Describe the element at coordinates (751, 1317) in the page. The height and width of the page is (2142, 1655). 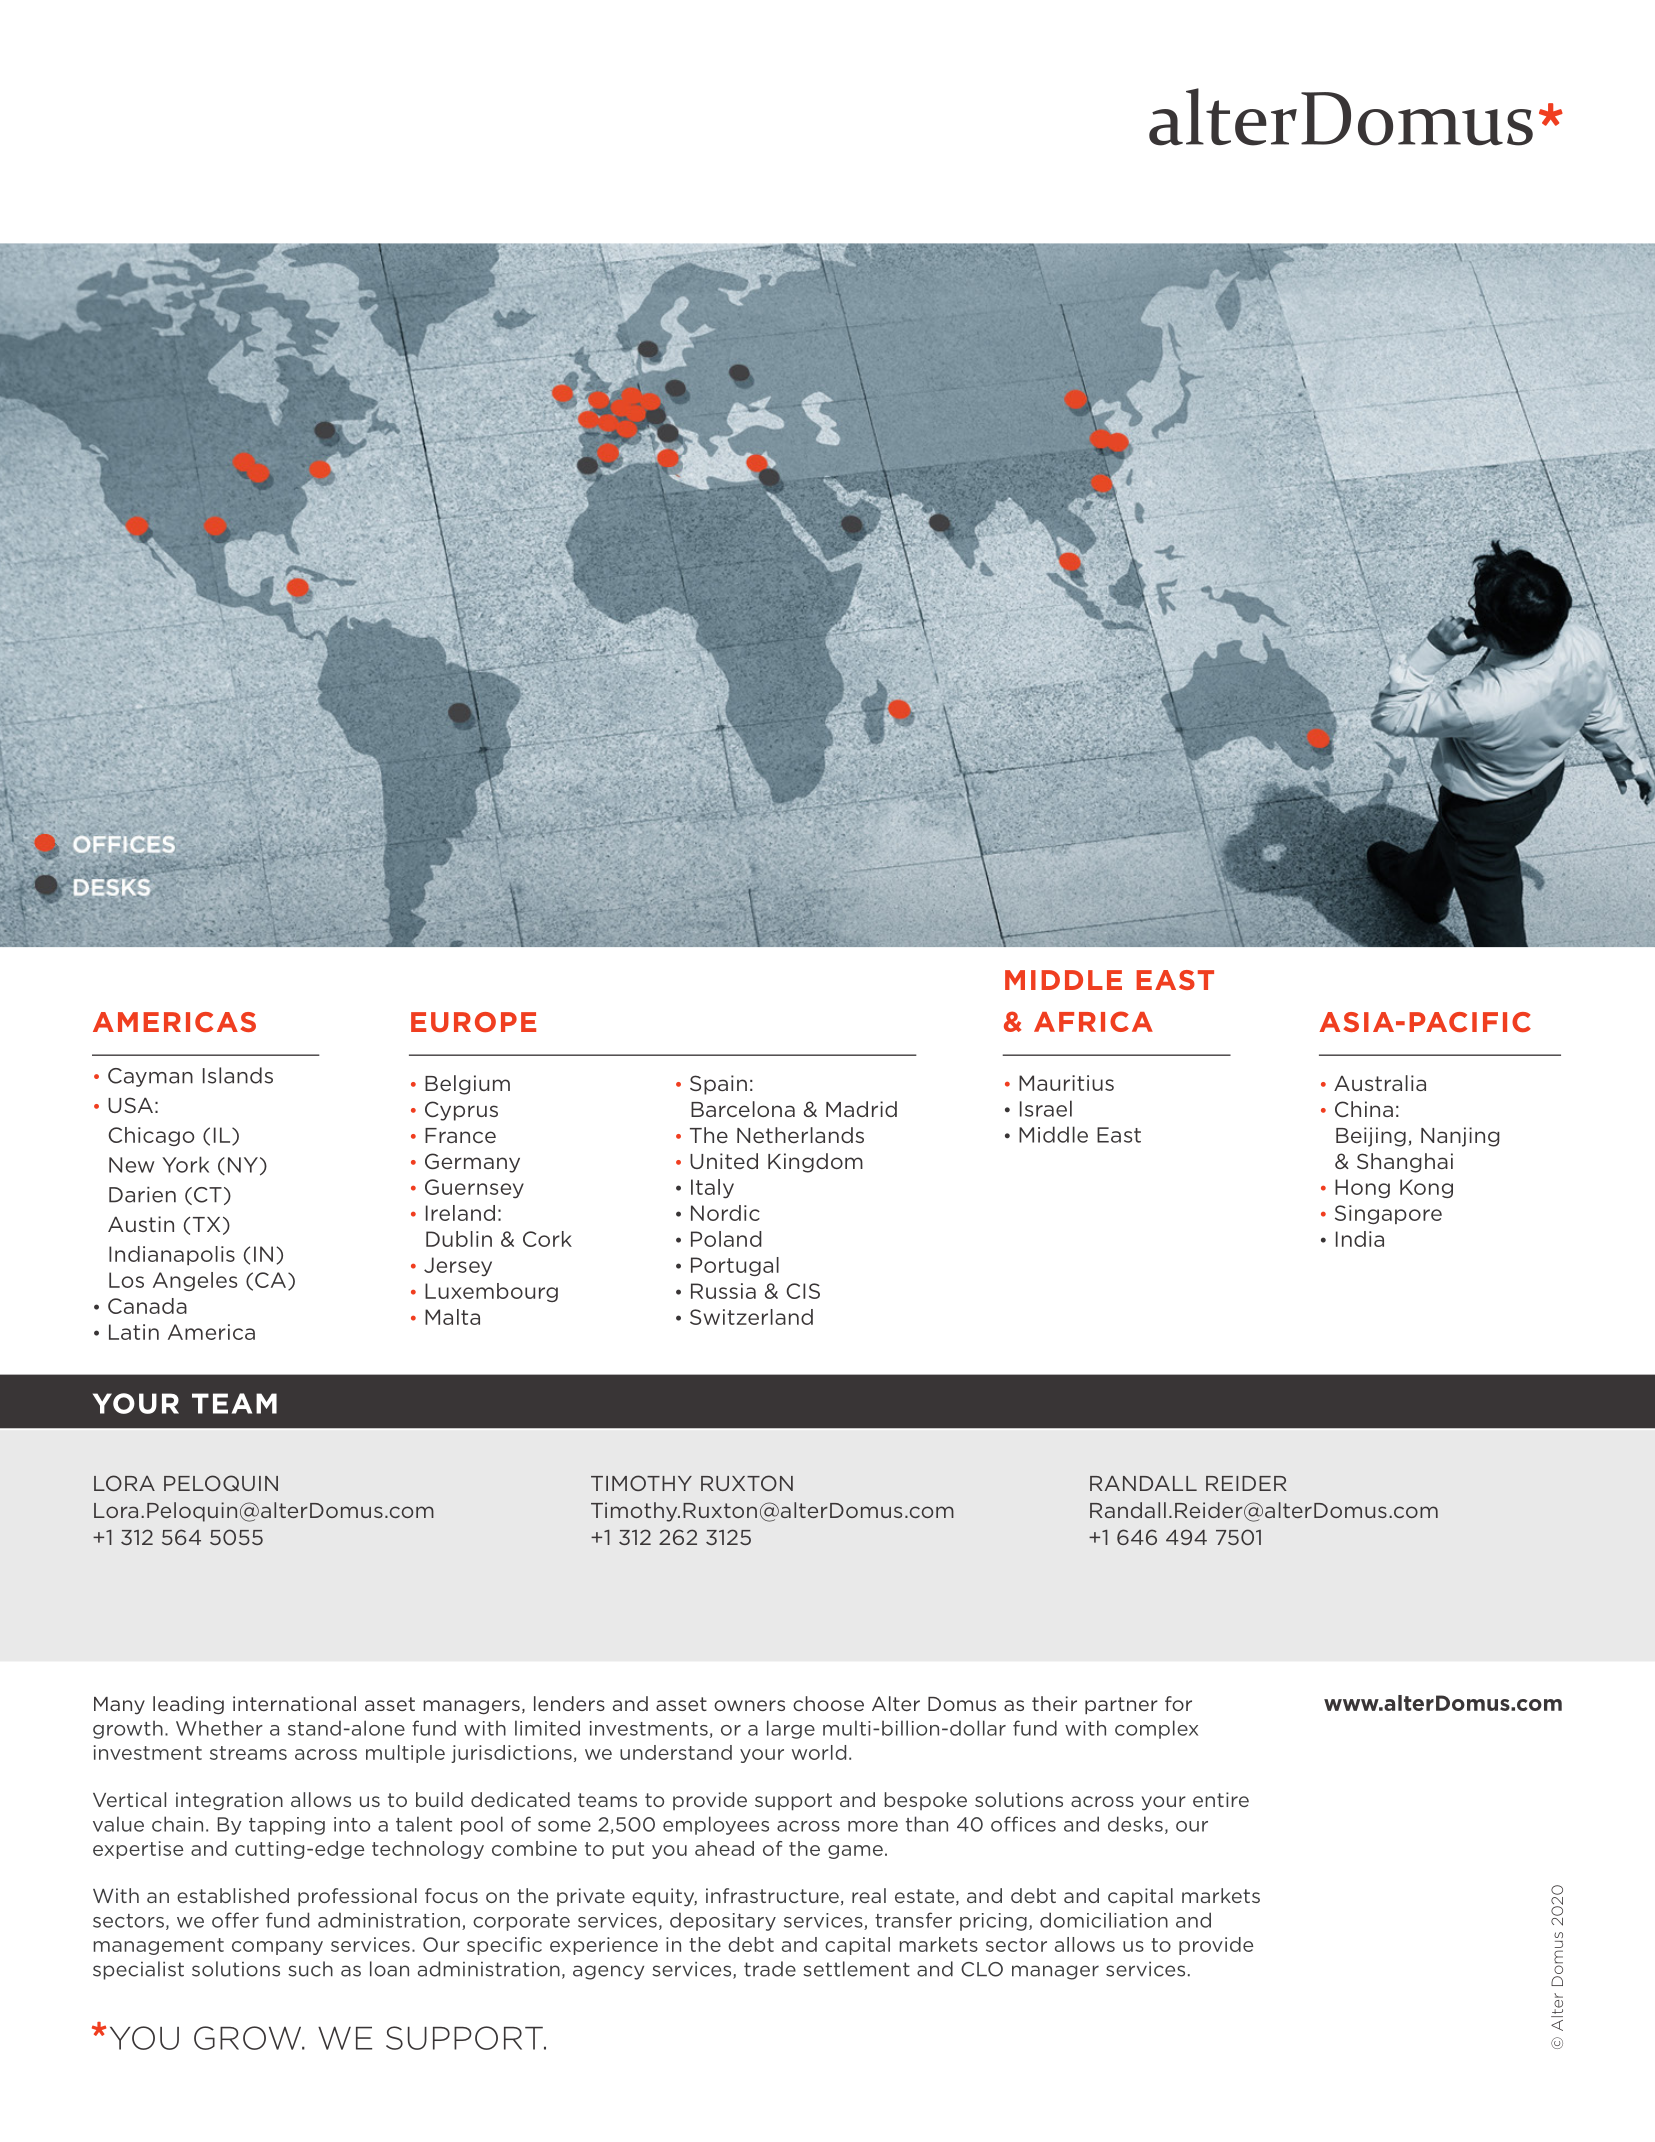
I see `Switzerland` at that location.
